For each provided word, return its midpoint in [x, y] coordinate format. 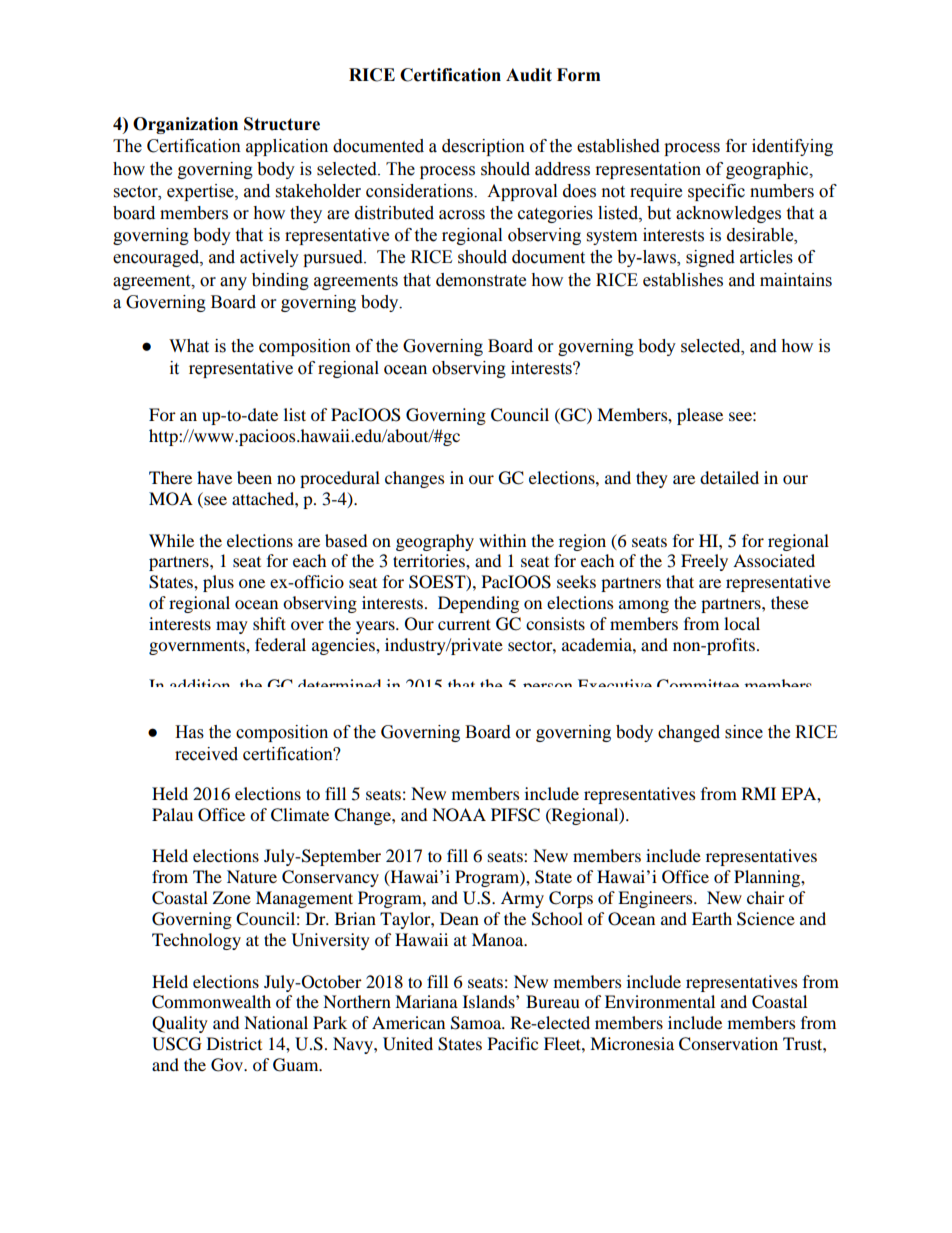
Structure [282, 124]
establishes [683, 280]
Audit [529, 75]
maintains [796, 280]
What [189, 346]
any [233, 283]
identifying [792, 147]
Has [189, 732]
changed [689, 733]
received [206, 754]
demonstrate [481, 280]
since [744, 732]
